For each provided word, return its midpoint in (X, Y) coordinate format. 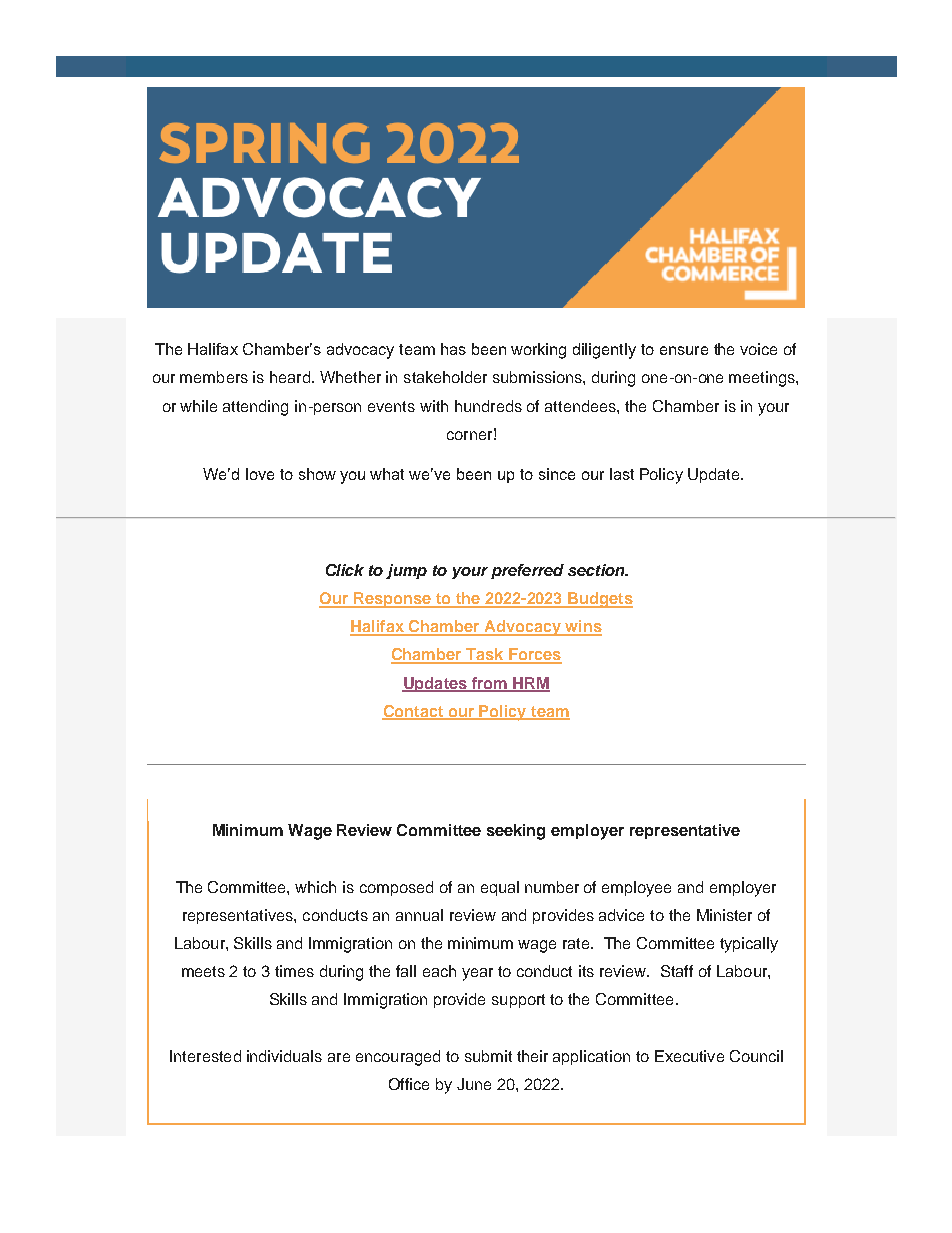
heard (290, 377)
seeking (516, 832)
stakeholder (445, 377)
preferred (527, 571)
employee (636, 889)
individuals (284, 1056)
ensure (684, 350)
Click (345, 570)
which (315, 887)
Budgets (599, 600)
